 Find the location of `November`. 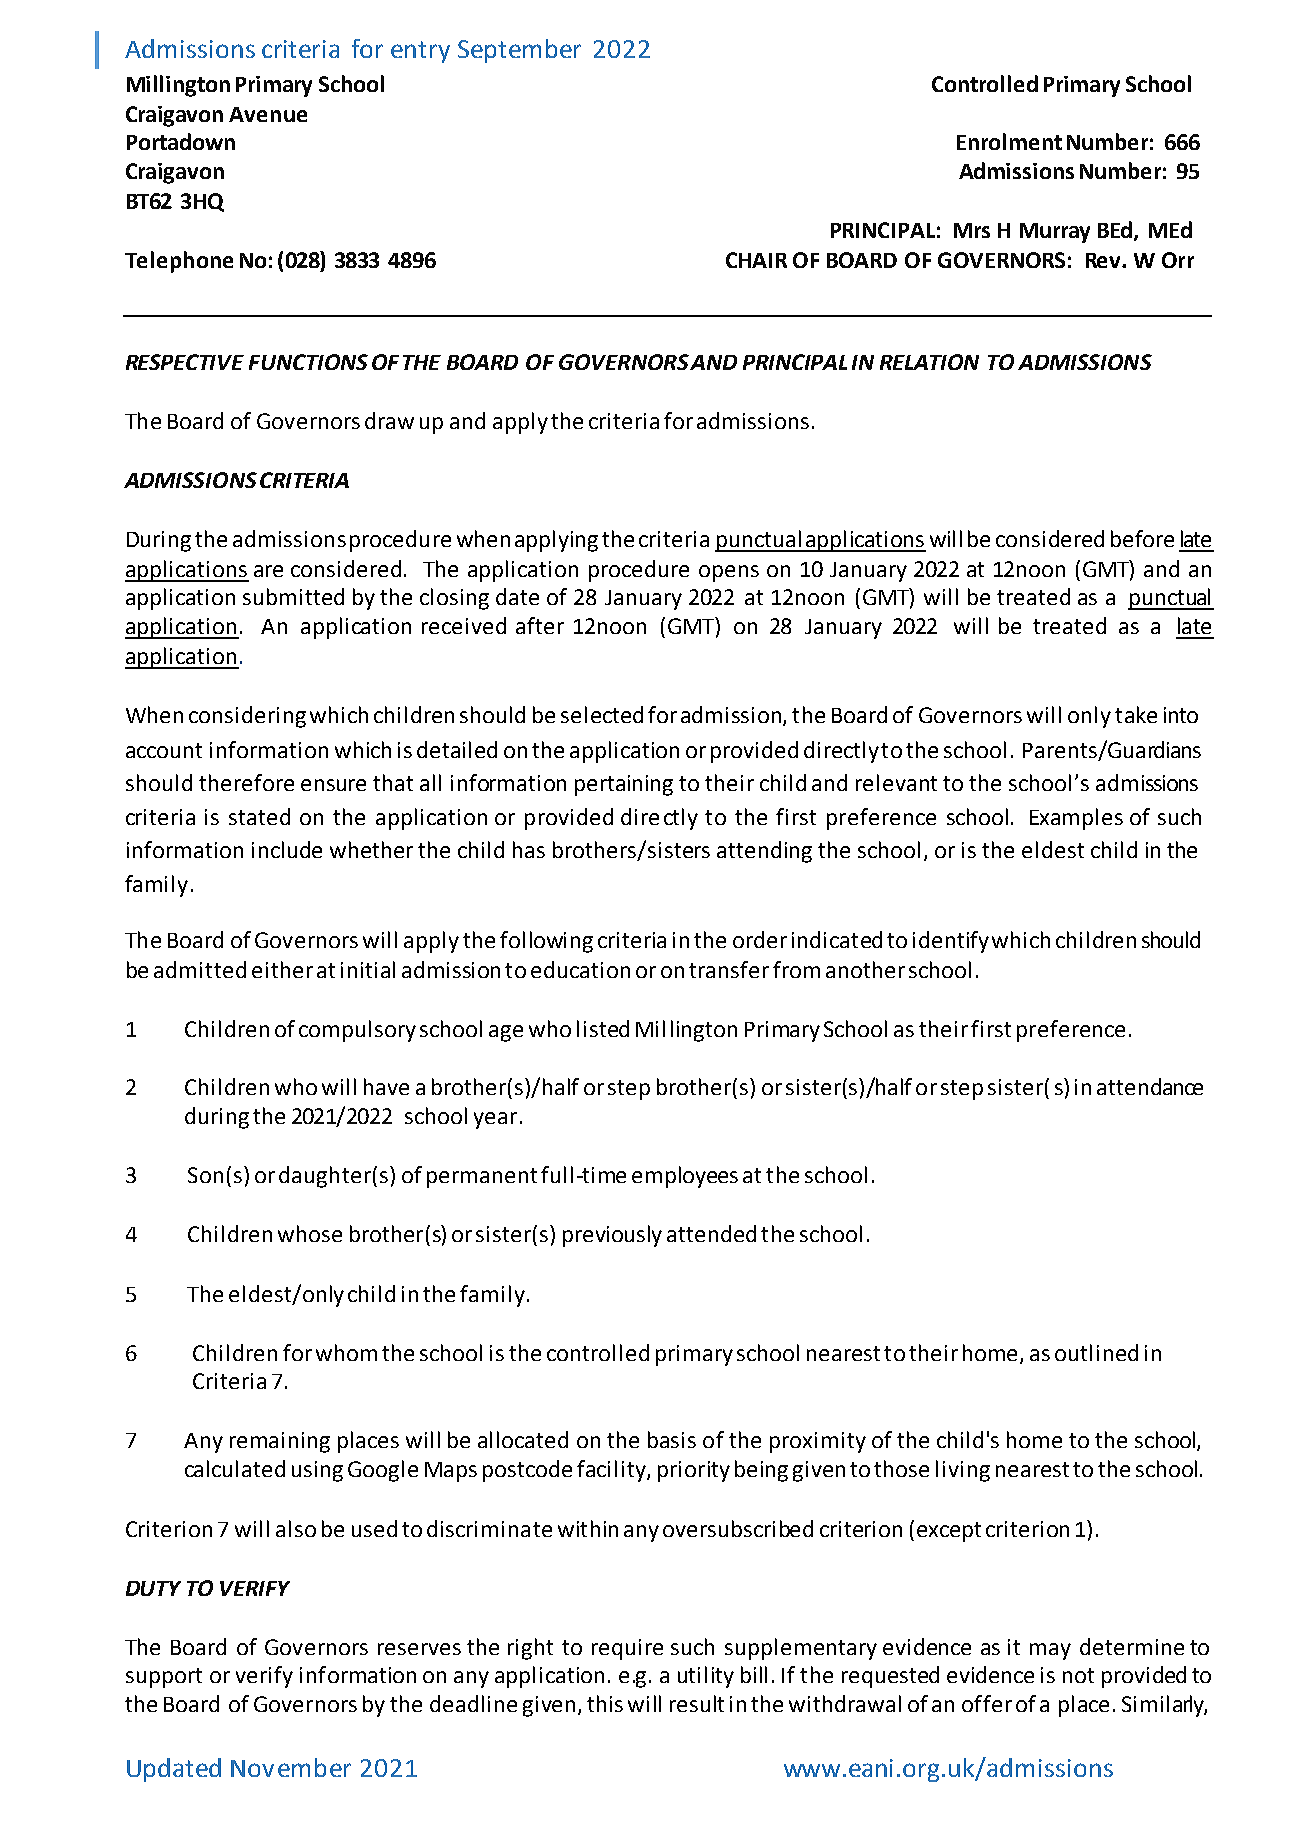

November is located at coordinates (291, 1767).
